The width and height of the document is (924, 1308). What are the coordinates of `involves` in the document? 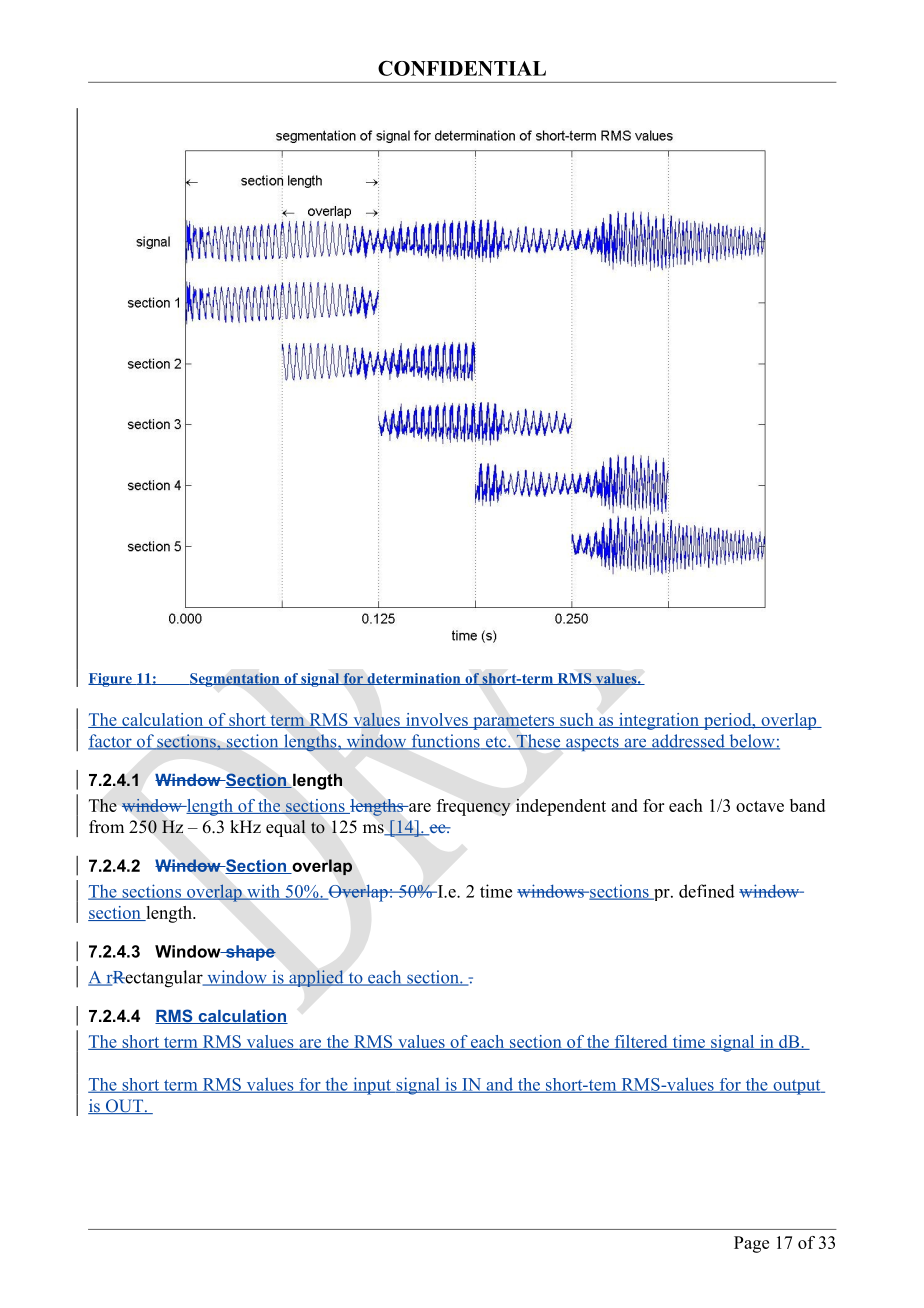 It's located at (437, 720).
